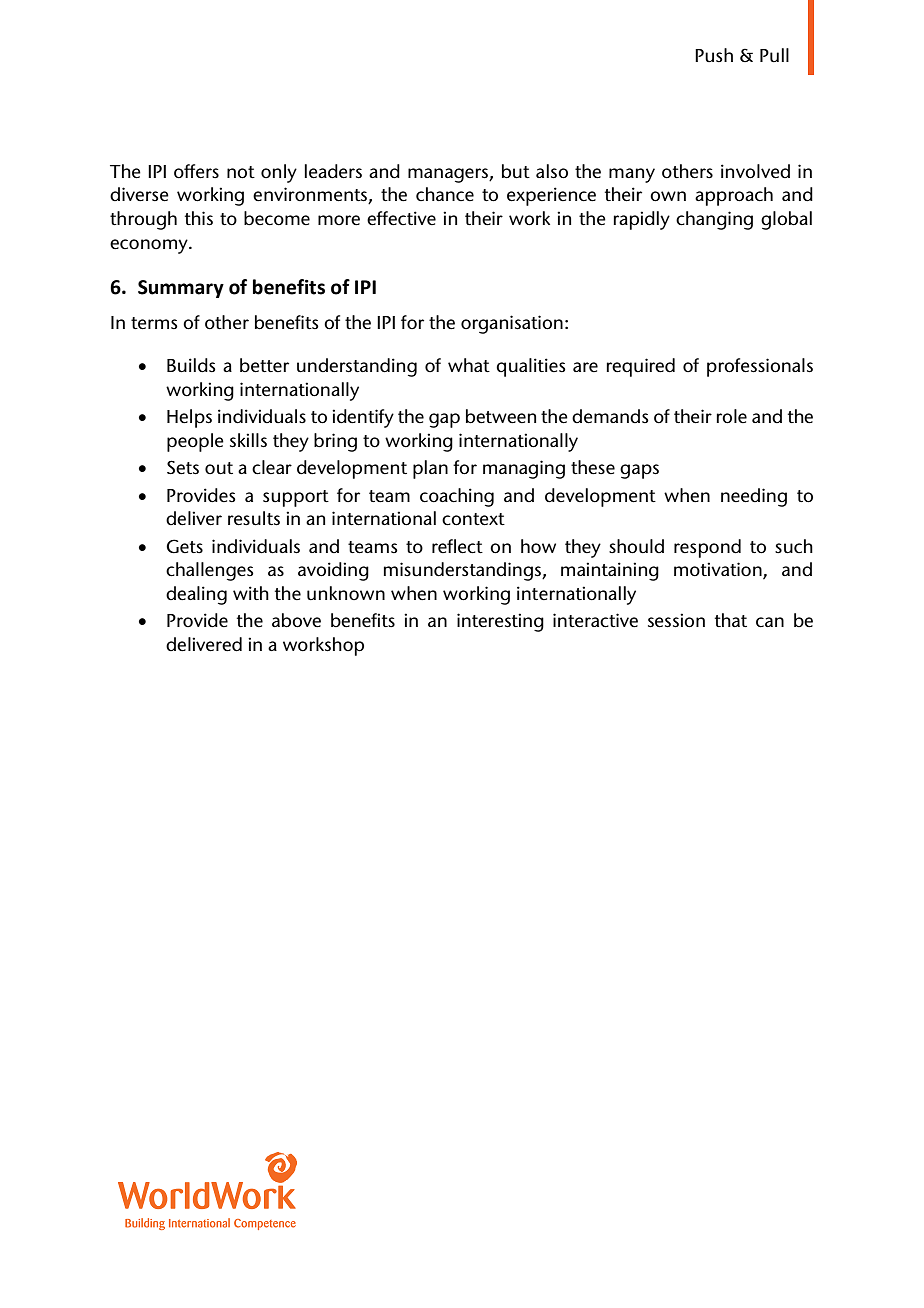  I want to click on involved, so click(755, 171).
